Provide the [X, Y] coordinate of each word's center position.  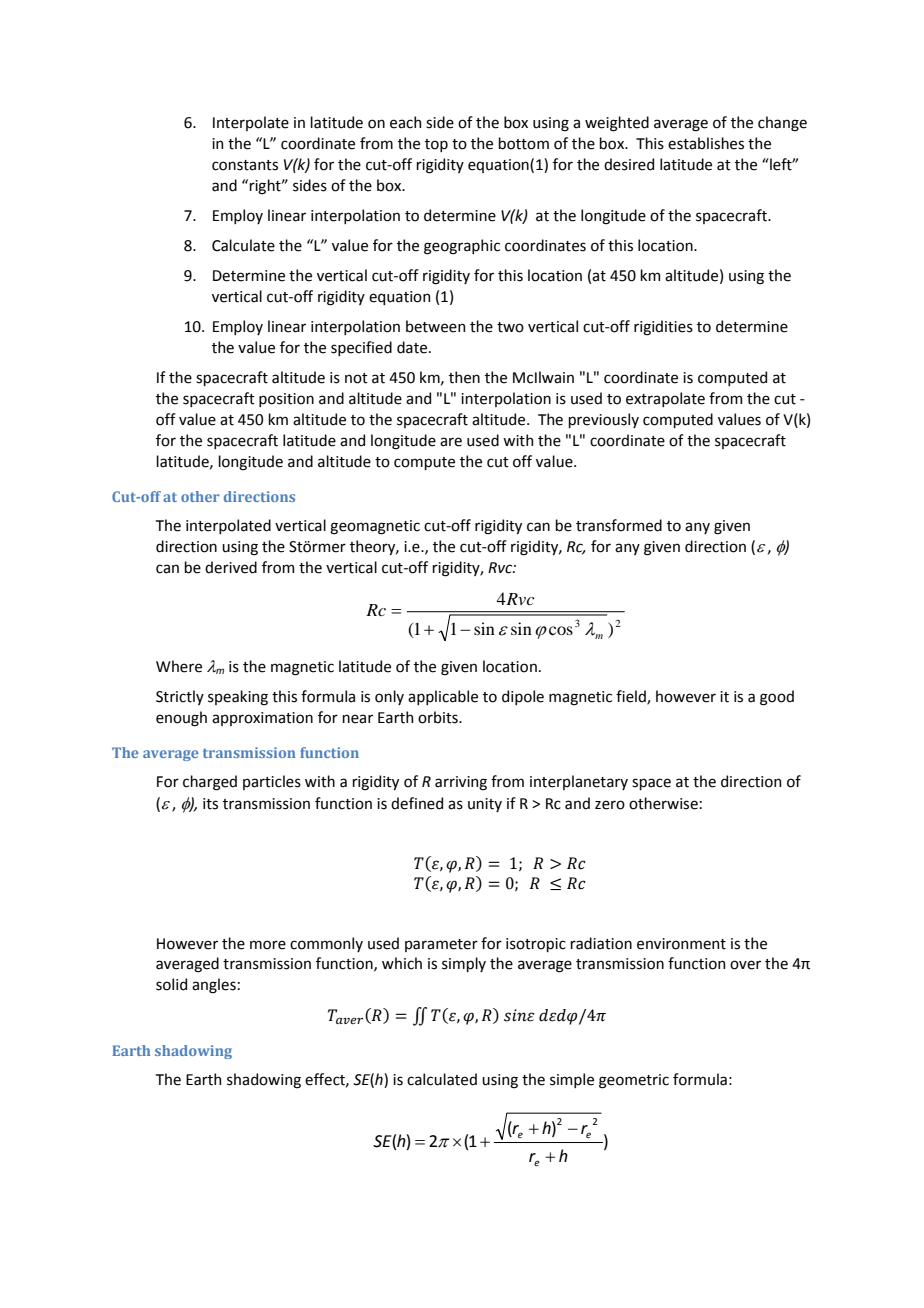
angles [214, 986]
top [436, 145]
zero [610, 805]
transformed [619, 525]
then [464, 377]
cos [561, 630]
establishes [706, 143]
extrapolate [665, 399]
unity [485, 805]
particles [272, 782]
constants [245, 165]
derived [231, 567]
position [286, 400]
